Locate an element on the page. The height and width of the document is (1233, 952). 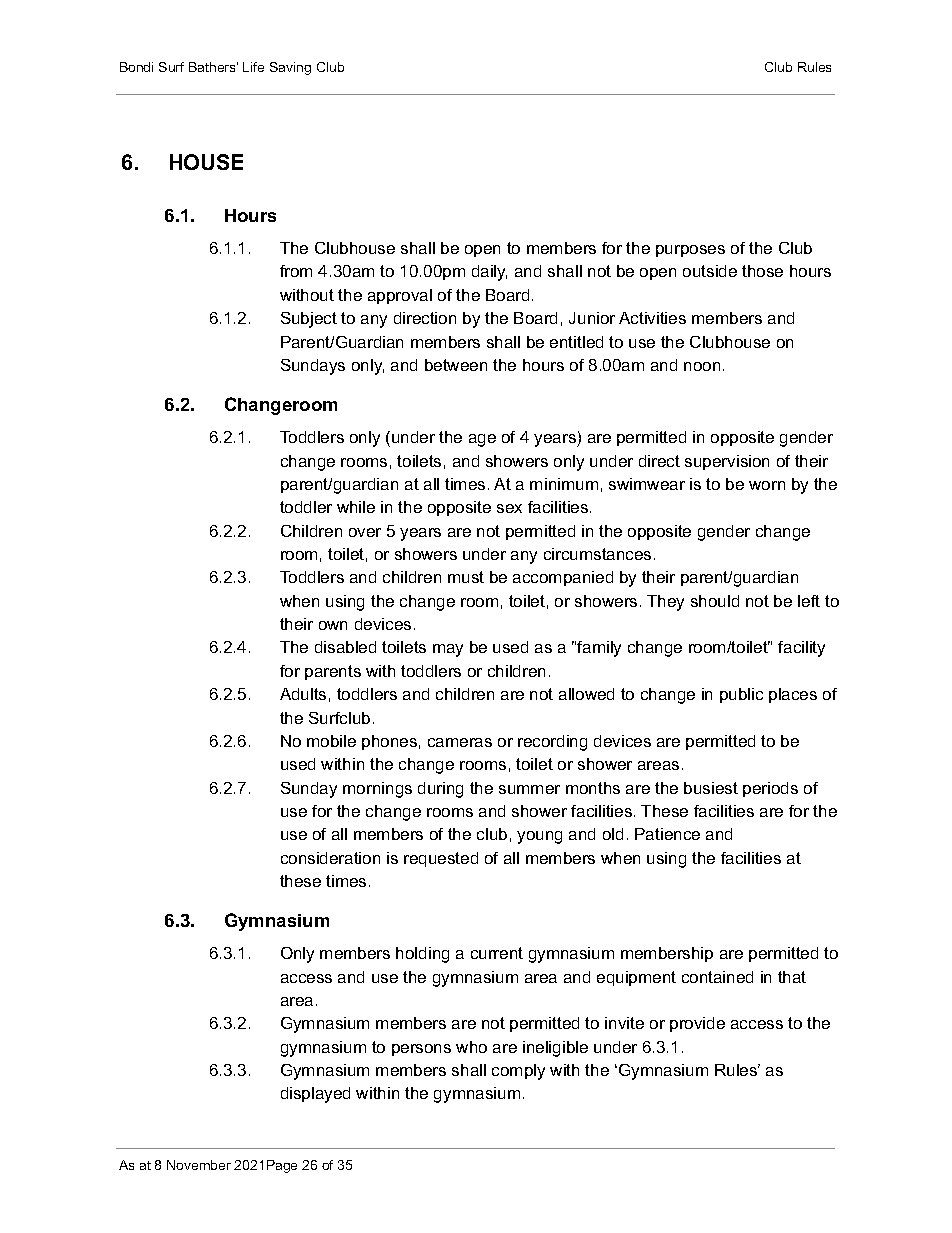
November is located at coordinates (199, 1165).
